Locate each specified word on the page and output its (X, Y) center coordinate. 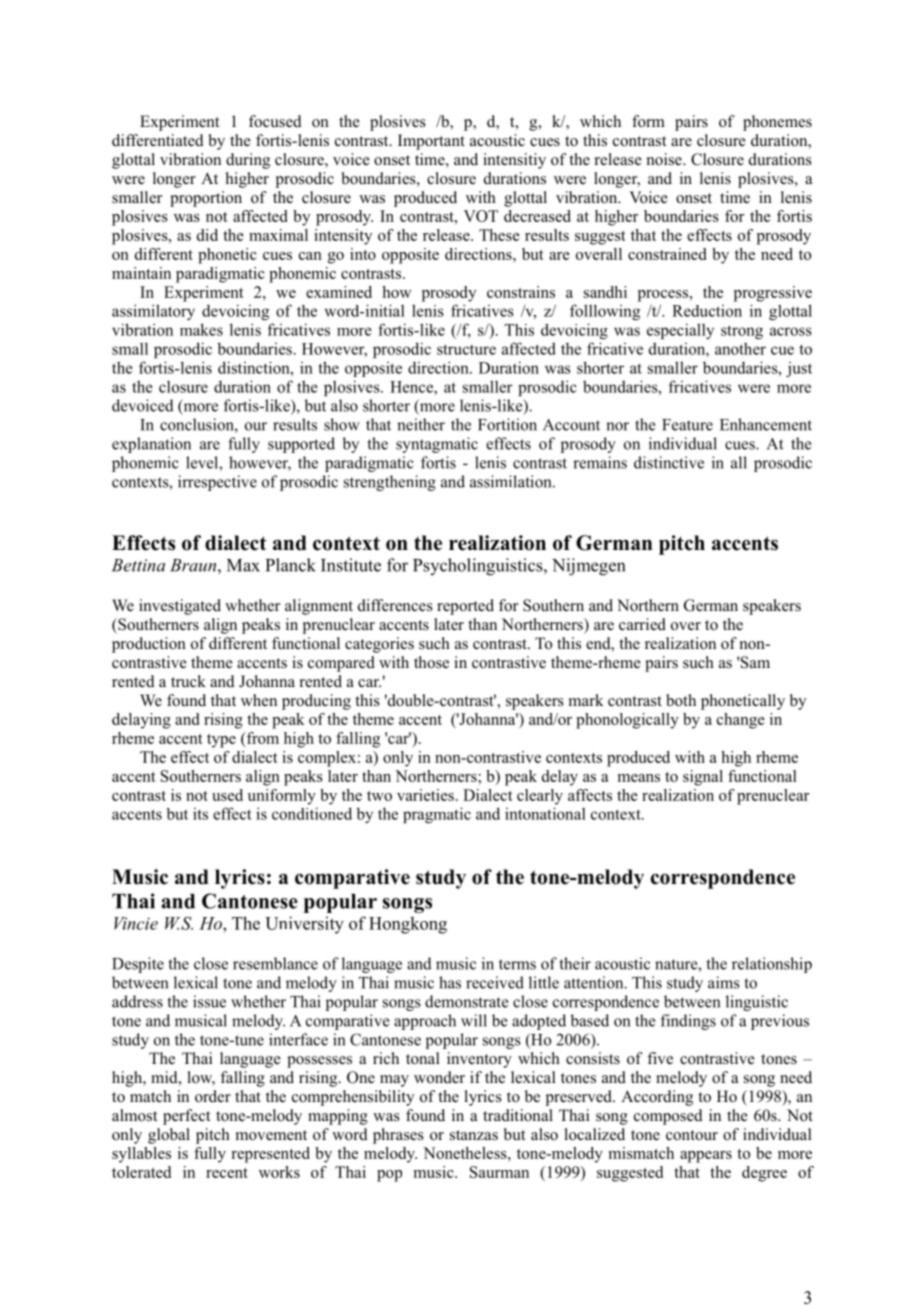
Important (431, 142)
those (431, 662)
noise (665, 159)
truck (188, 681)
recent (227, 1173)
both (681, 700)
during (248, 161)
